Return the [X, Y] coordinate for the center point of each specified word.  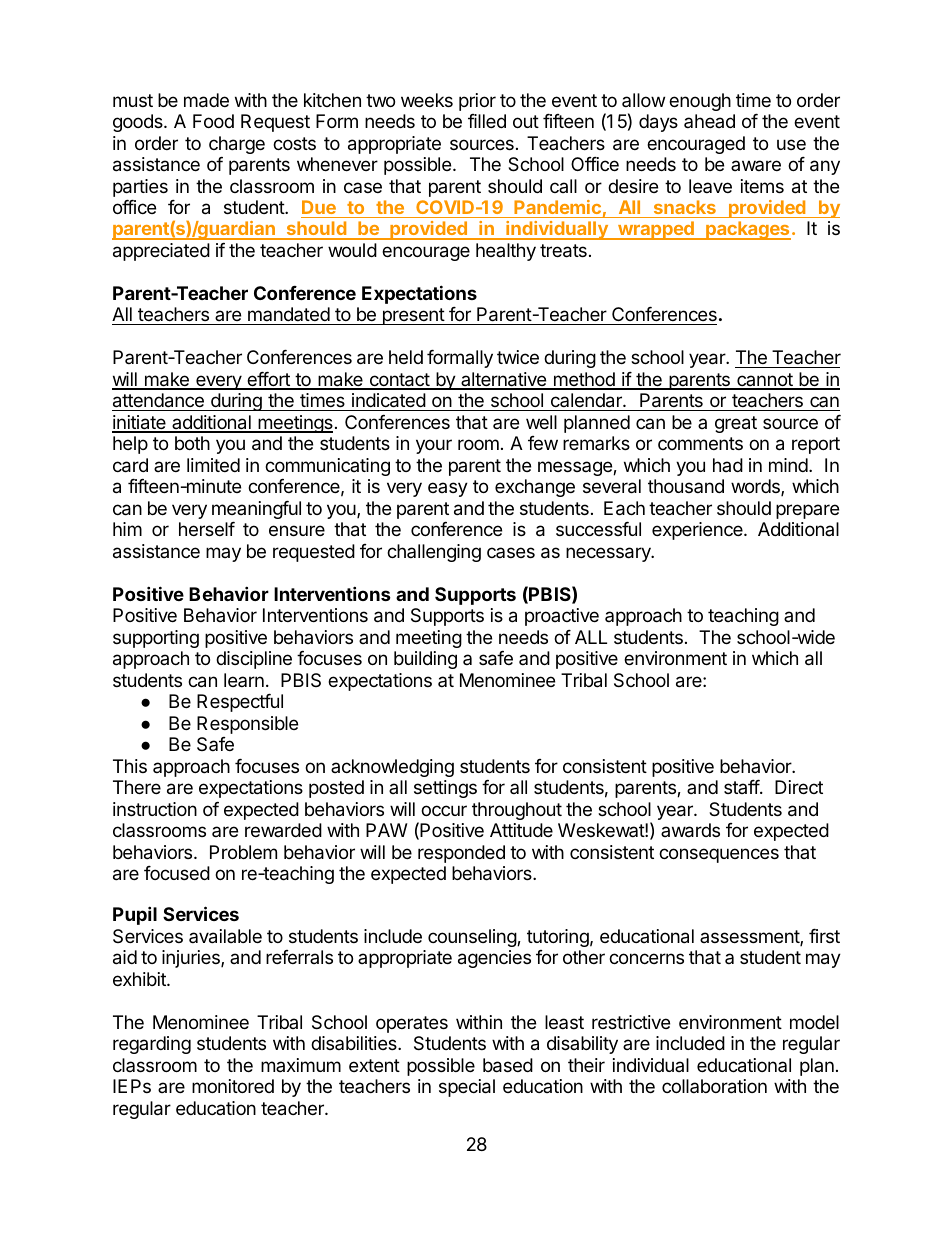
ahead [709, 121]
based [508, 1065]
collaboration [714, 1086]
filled [487, 121]
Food [213, 121]
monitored [233, 1086]
